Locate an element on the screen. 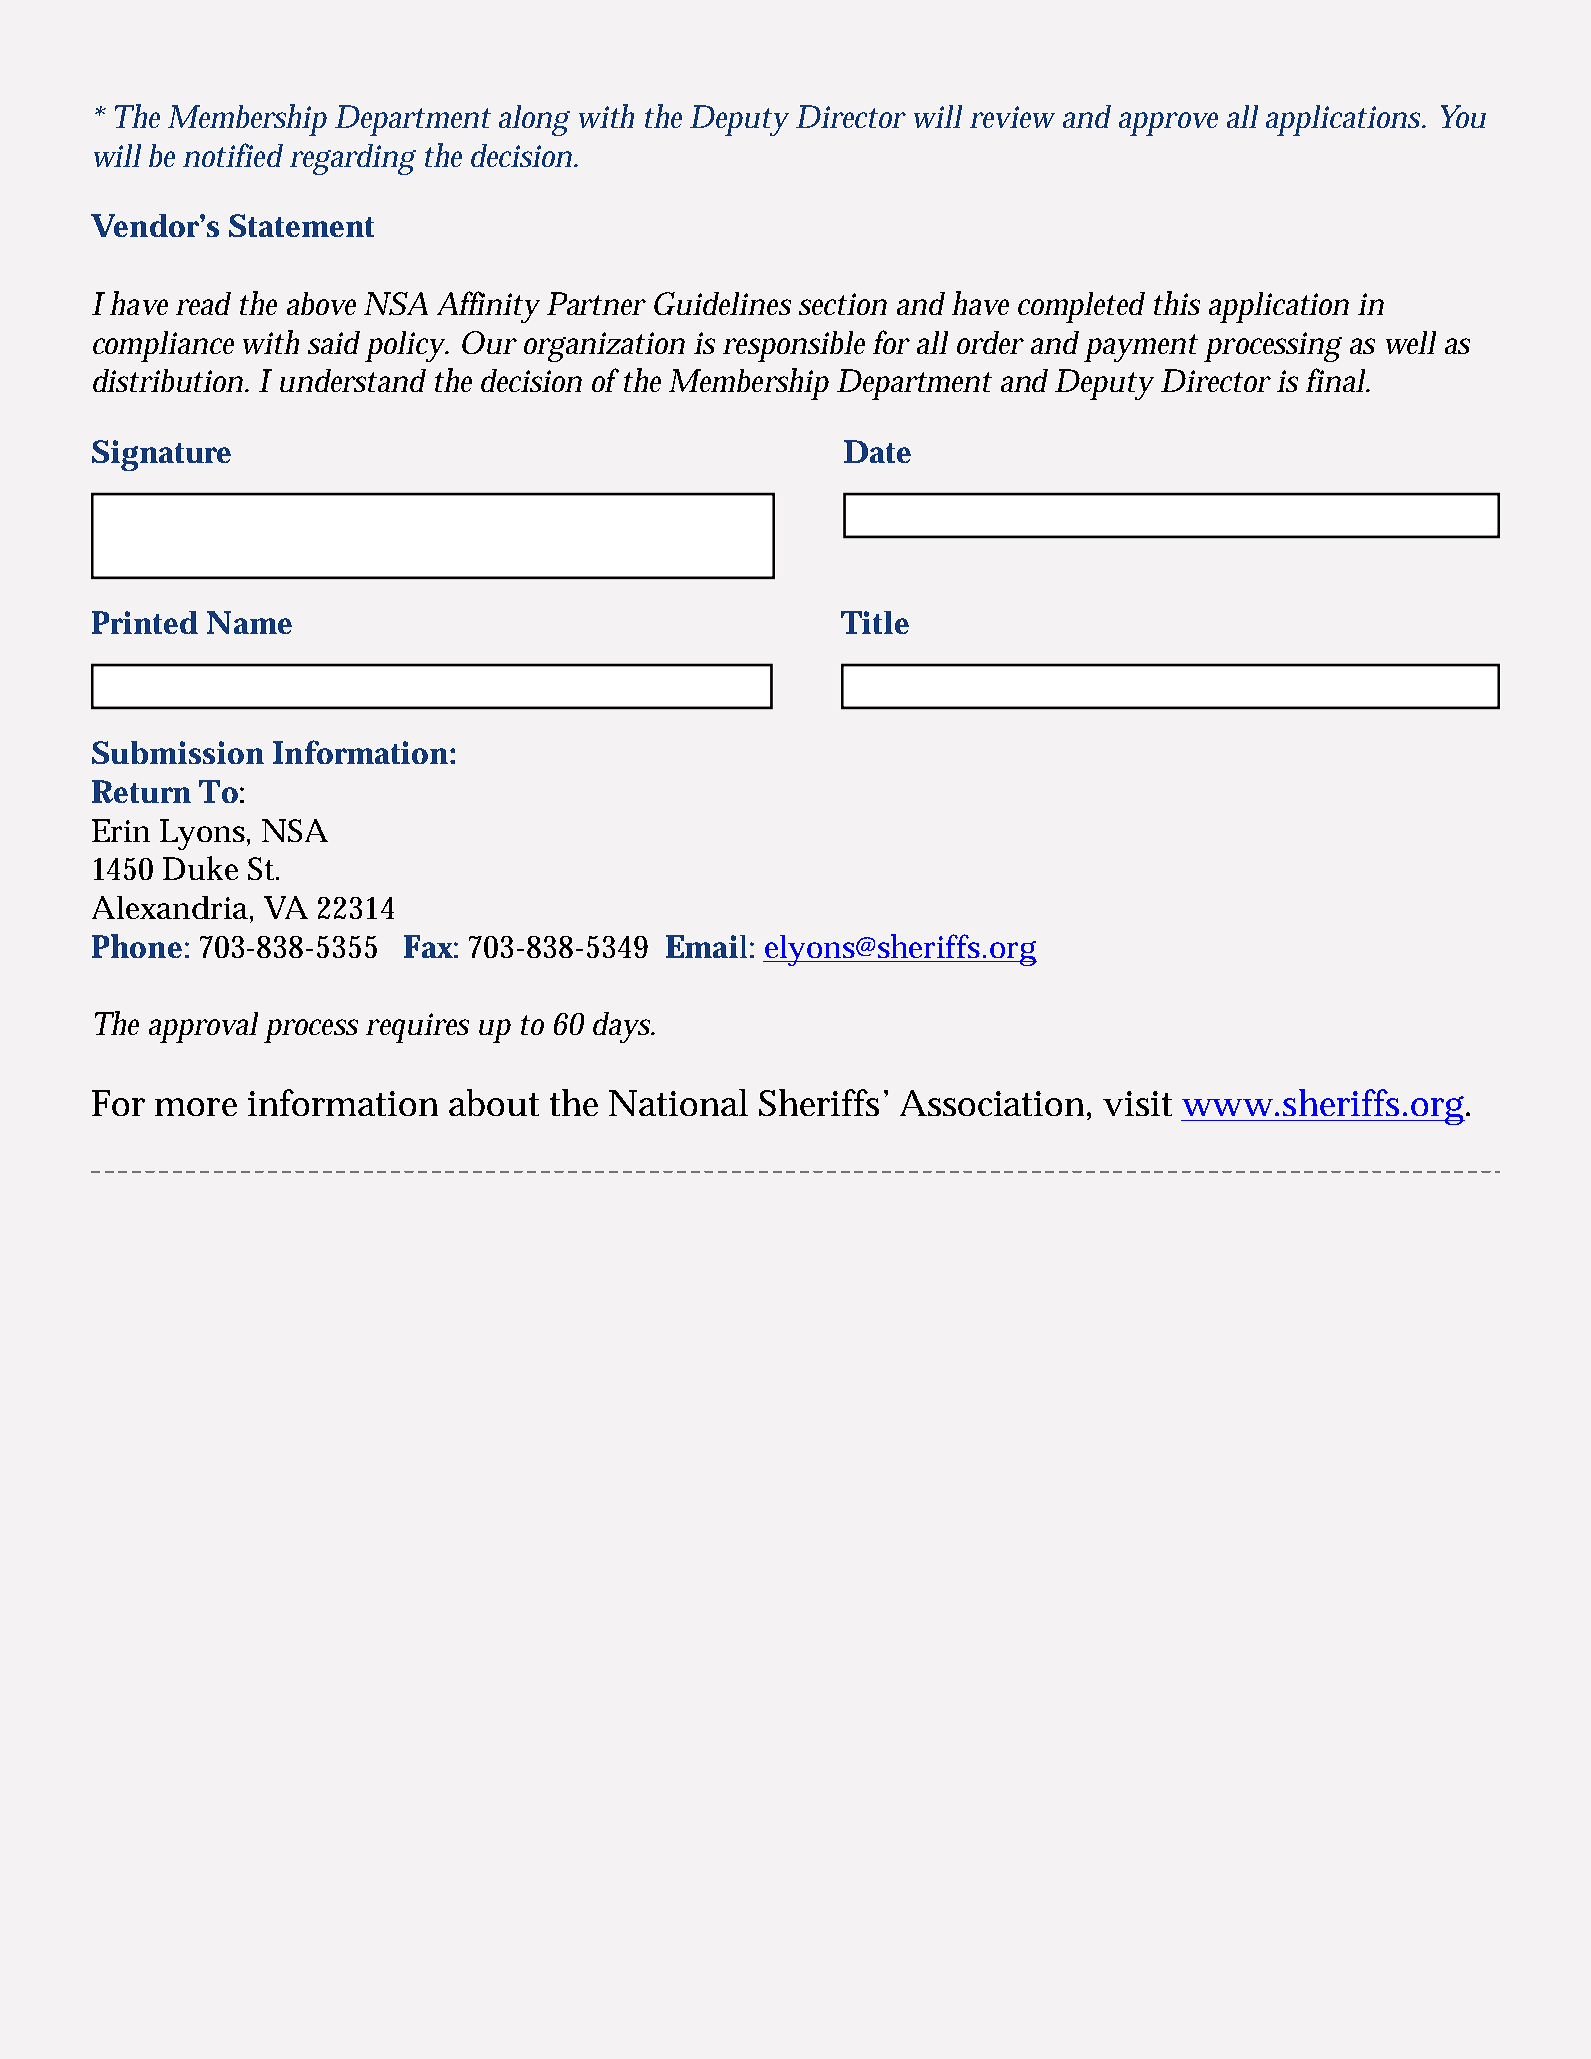  National is located at coordinates (678, 1102).
